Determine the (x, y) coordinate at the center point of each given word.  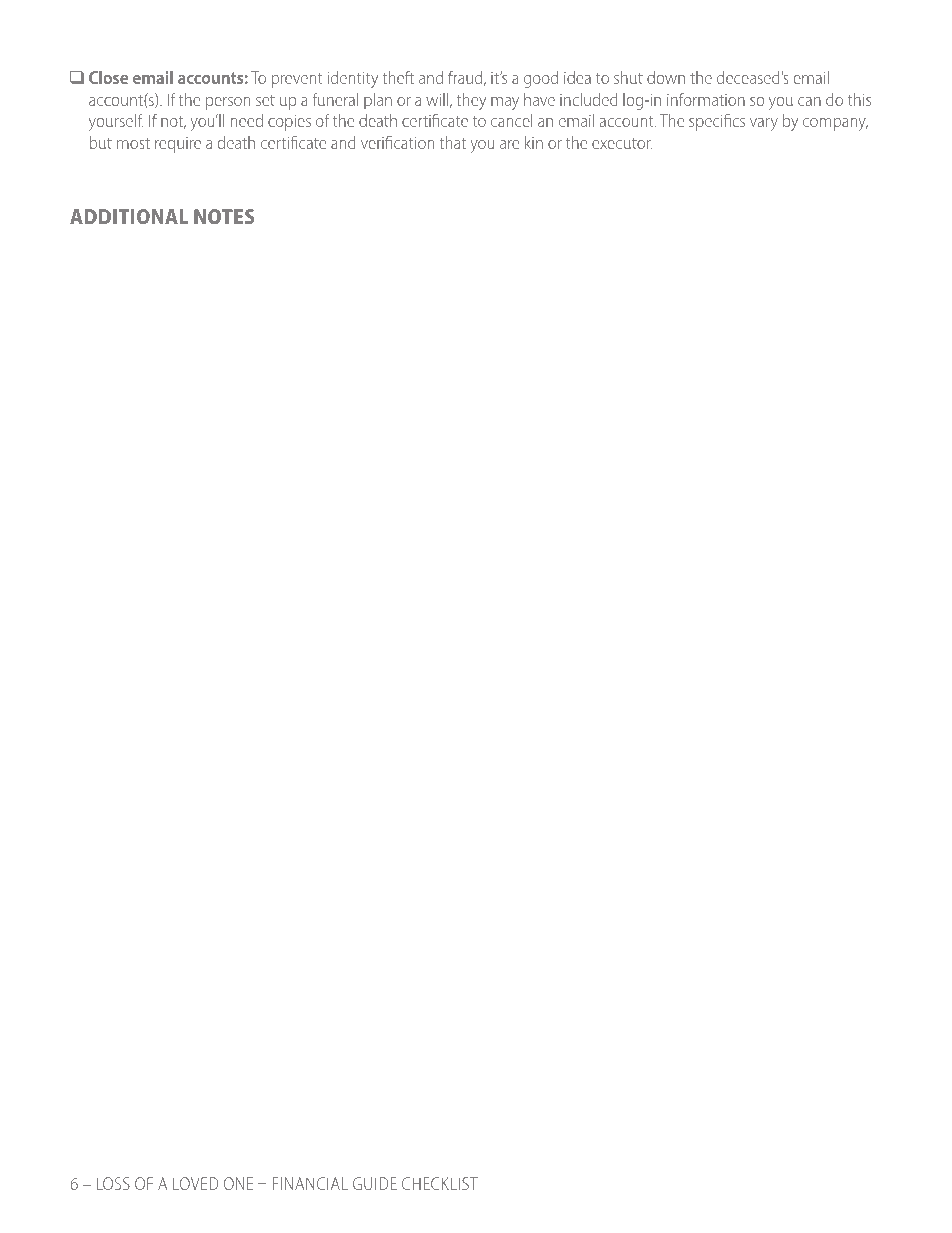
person (228, 103)
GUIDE (375, 1183)
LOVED (196, 1183)
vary (764, 124)
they (471, 101)
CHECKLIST (440, 1183)
